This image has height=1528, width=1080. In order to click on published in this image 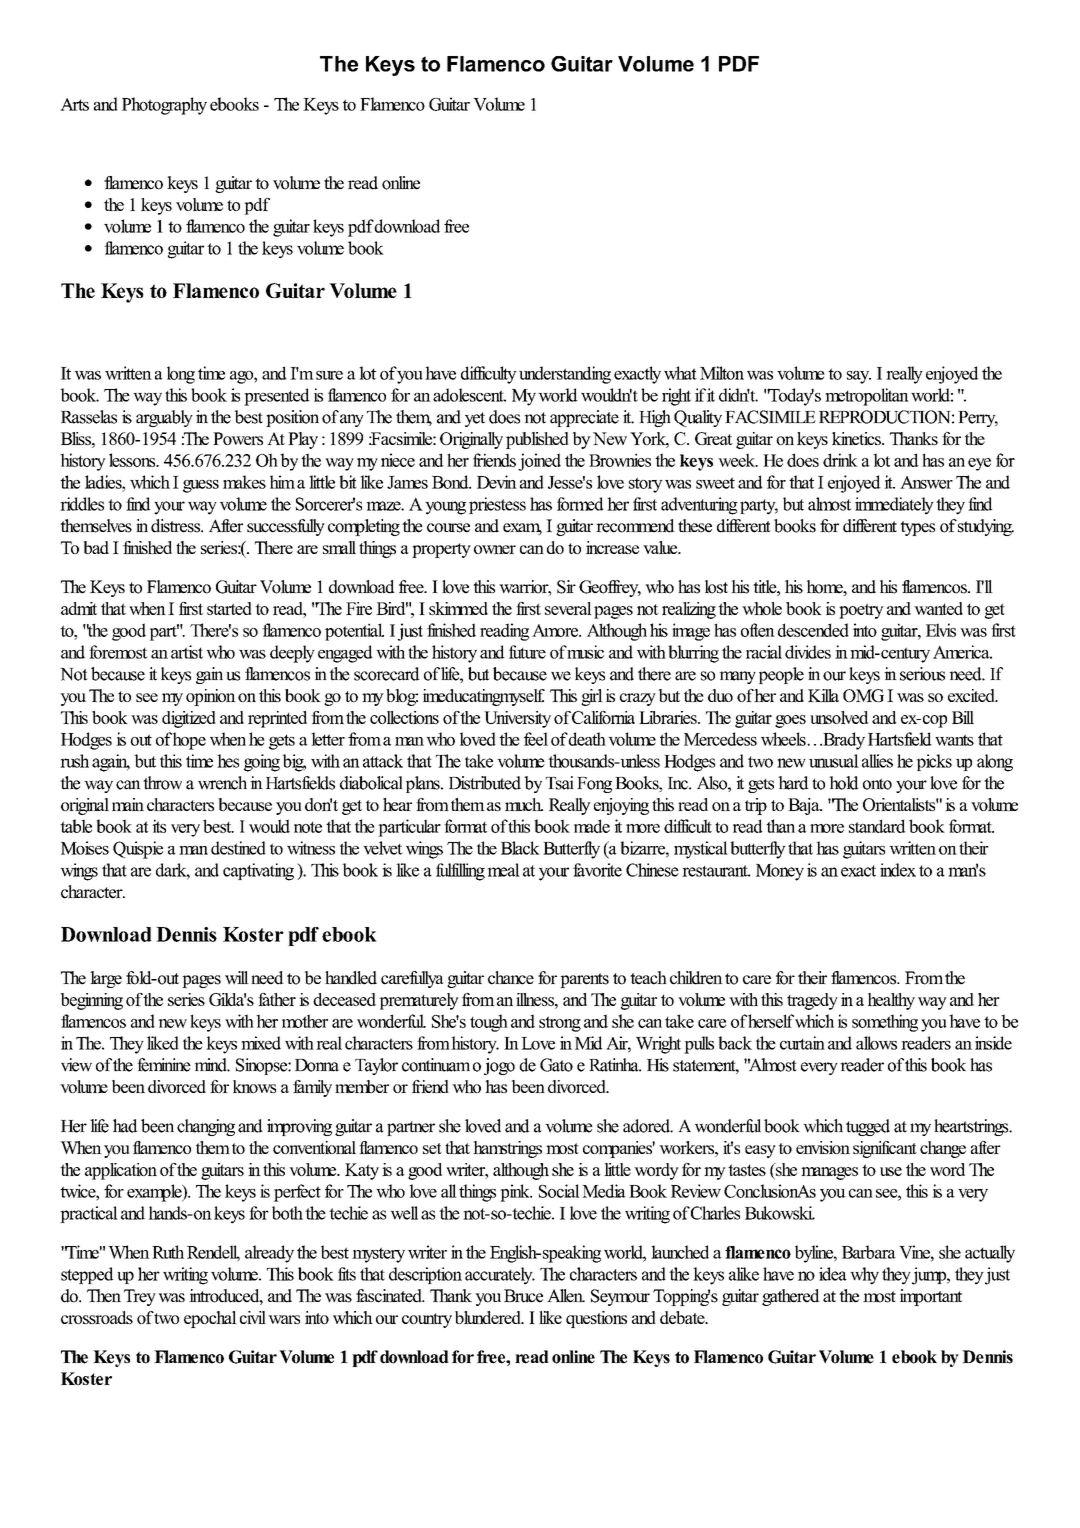, I will do `click(537, 440)`.
